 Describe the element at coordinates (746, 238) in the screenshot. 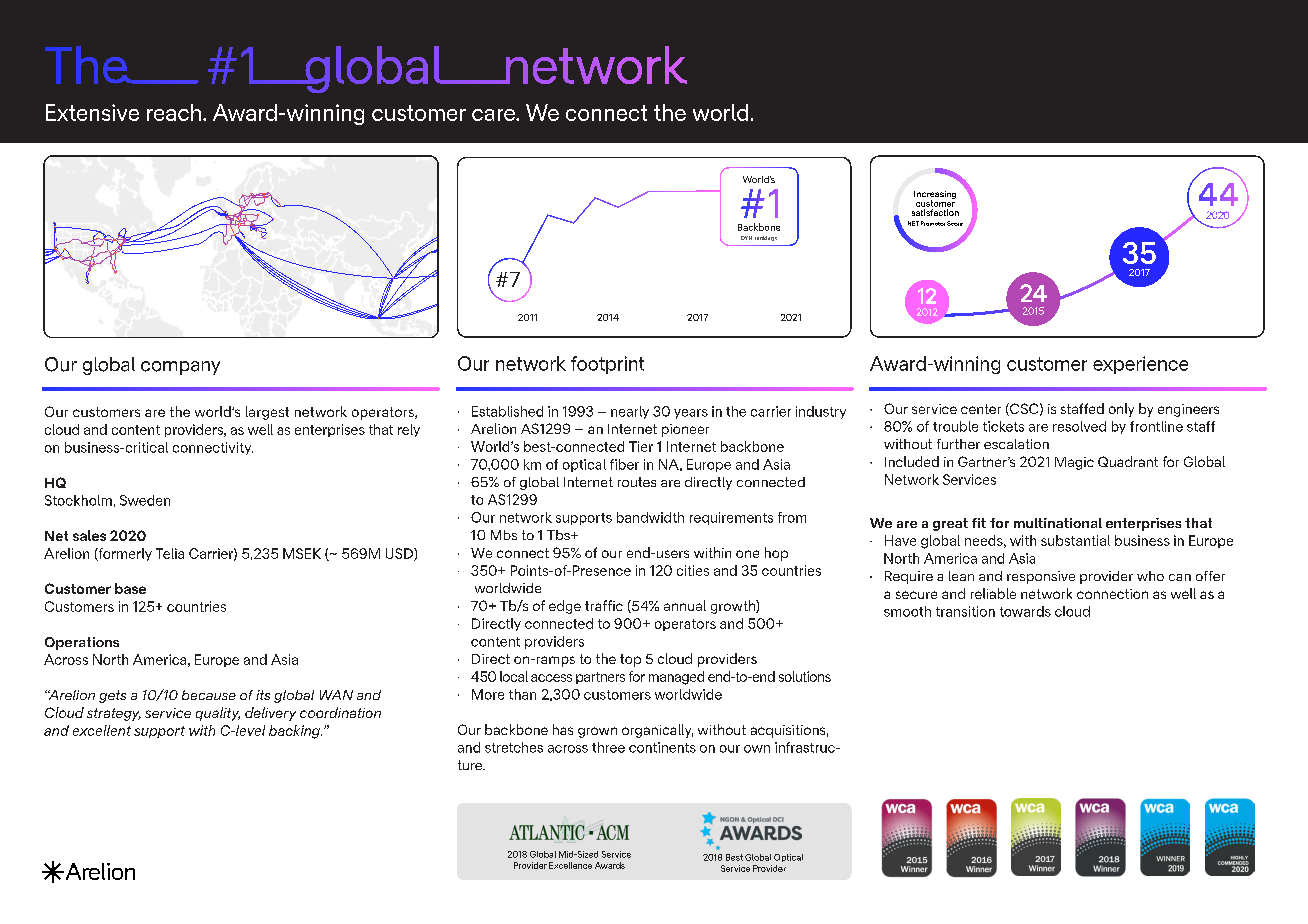

I see `DYN` at that location.
